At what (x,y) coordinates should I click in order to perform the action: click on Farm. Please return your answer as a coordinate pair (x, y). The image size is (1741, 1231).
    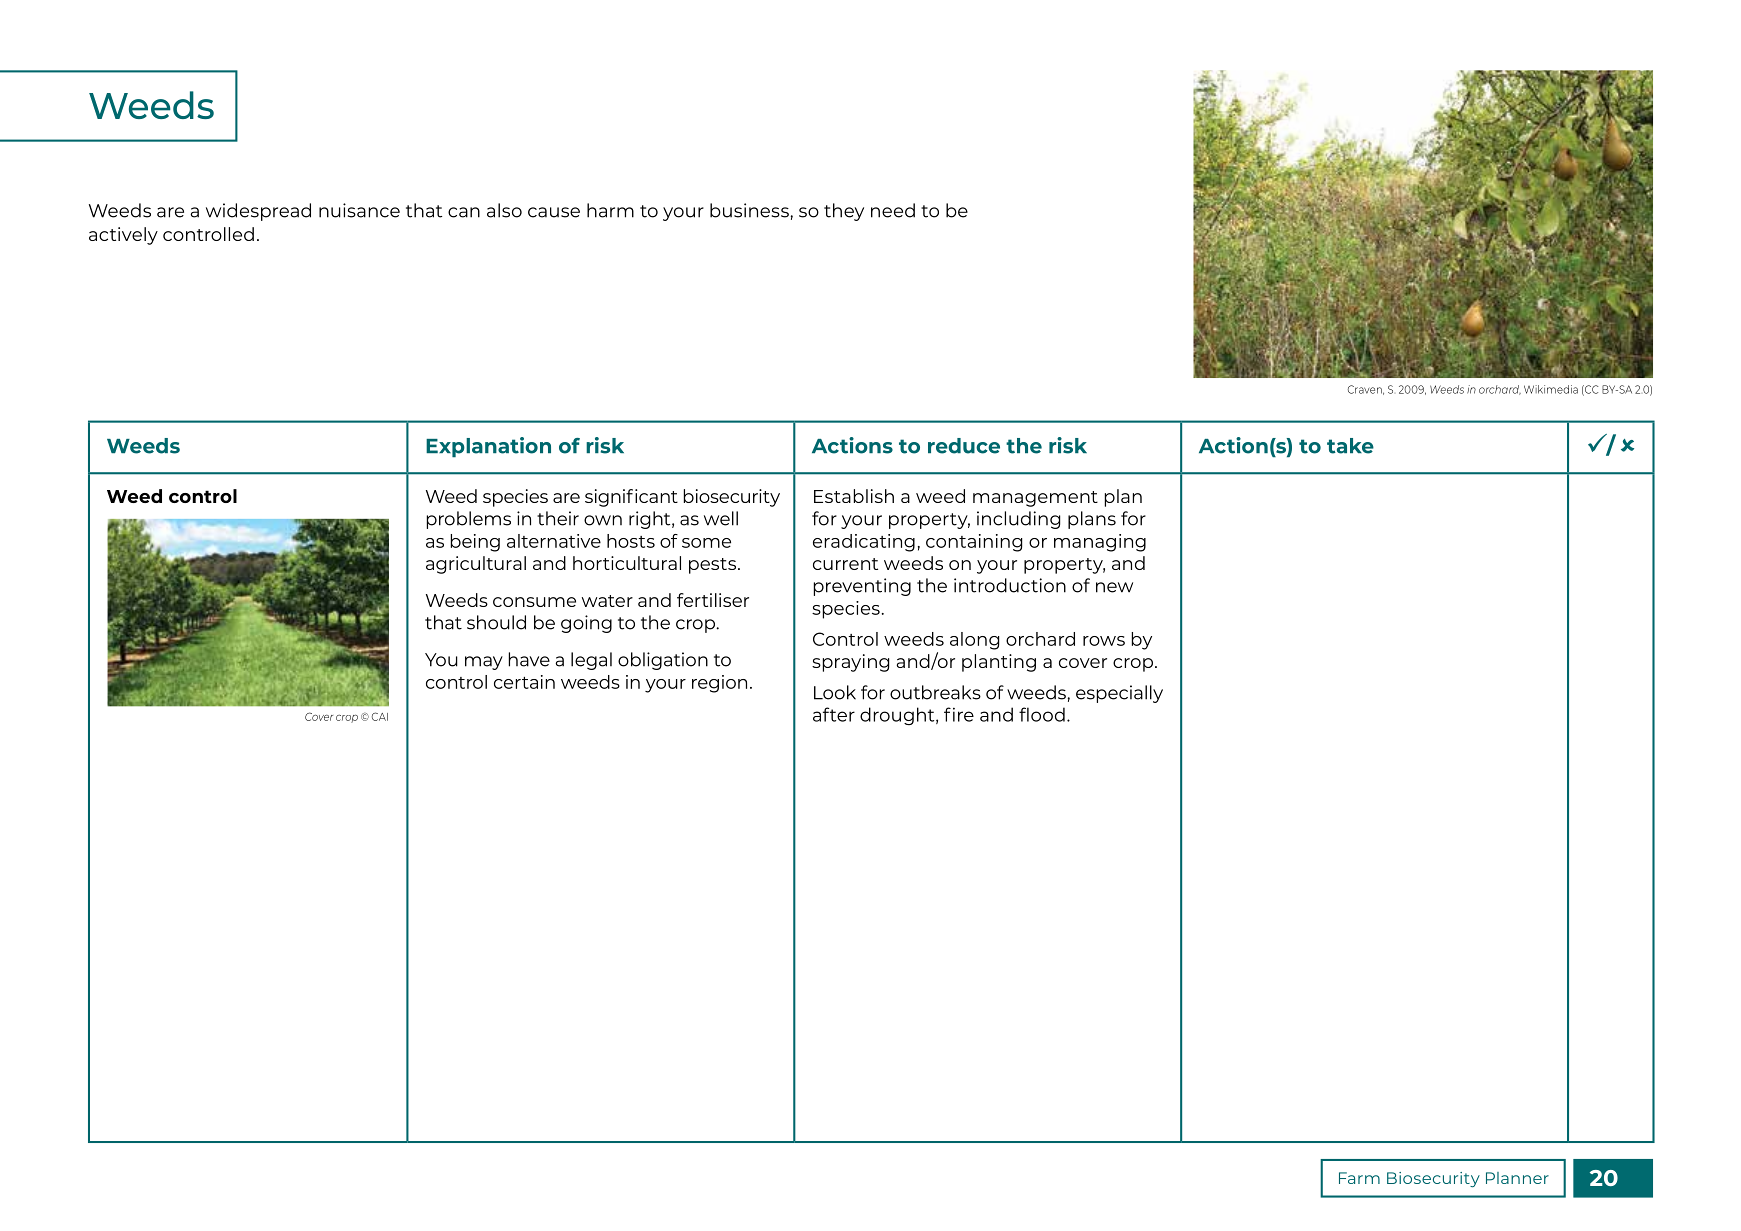
    Looking at the image, I should click on (1359, 1178).
